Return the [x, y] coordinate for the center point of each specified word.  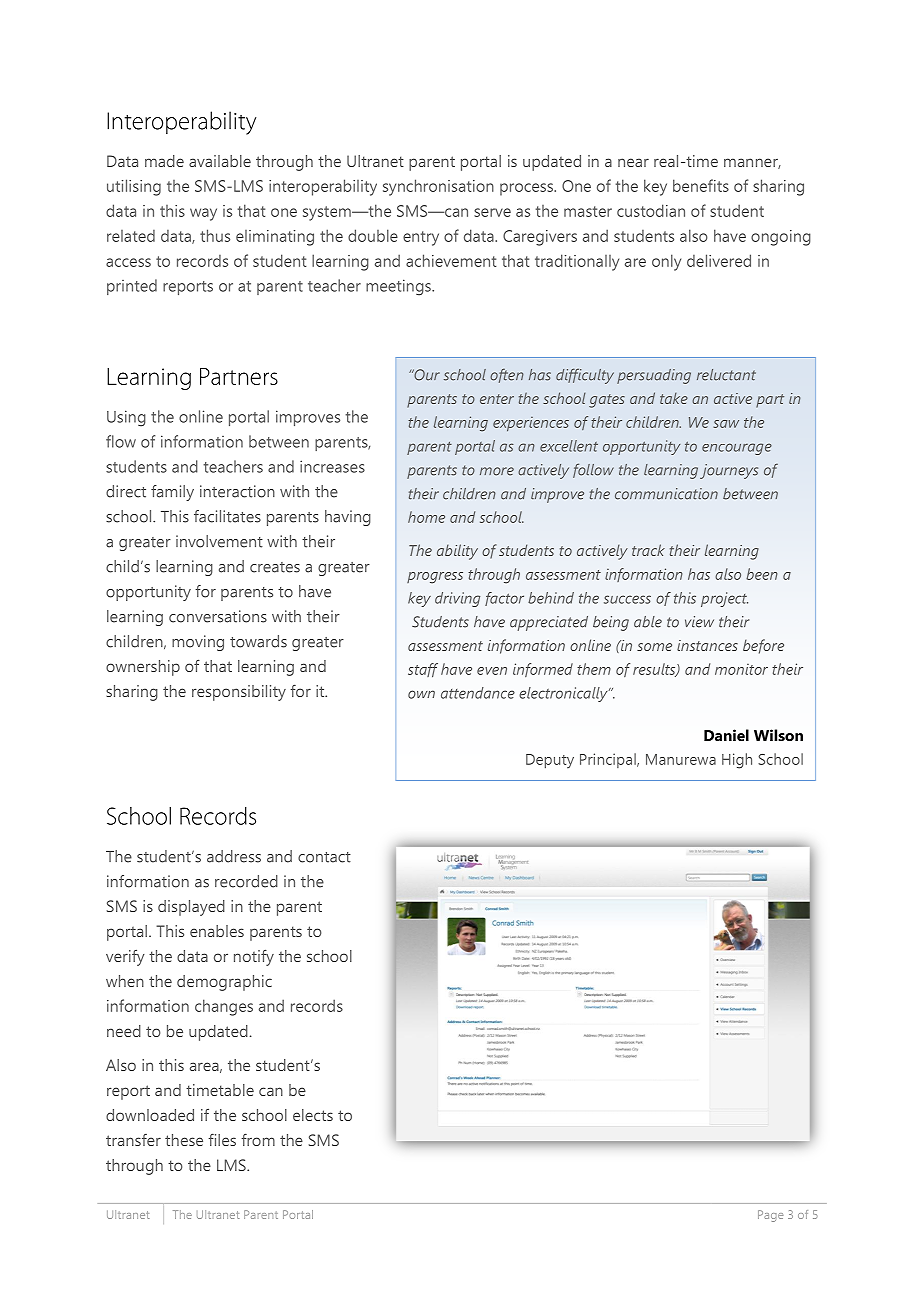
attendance [478, 693]
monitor [741, 669]
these [184, 1140]
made [164, 161]
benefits [701, 185]
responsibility [239, 693]
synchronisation [438, 187]
